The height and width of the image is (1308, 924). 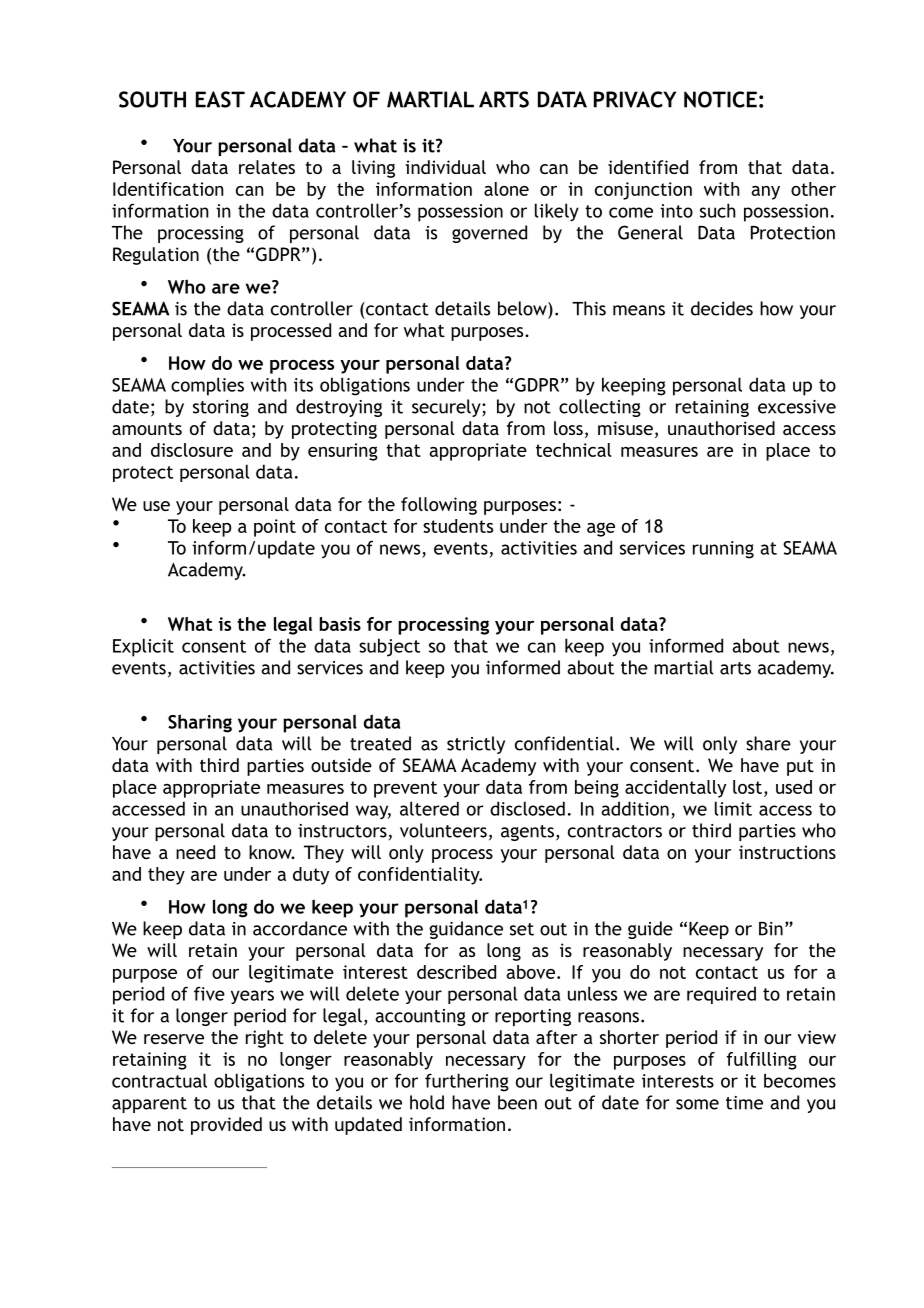 What do you see at coordinates (723, 550) in the image?
I see `running` at bounding box center [723, 550].
